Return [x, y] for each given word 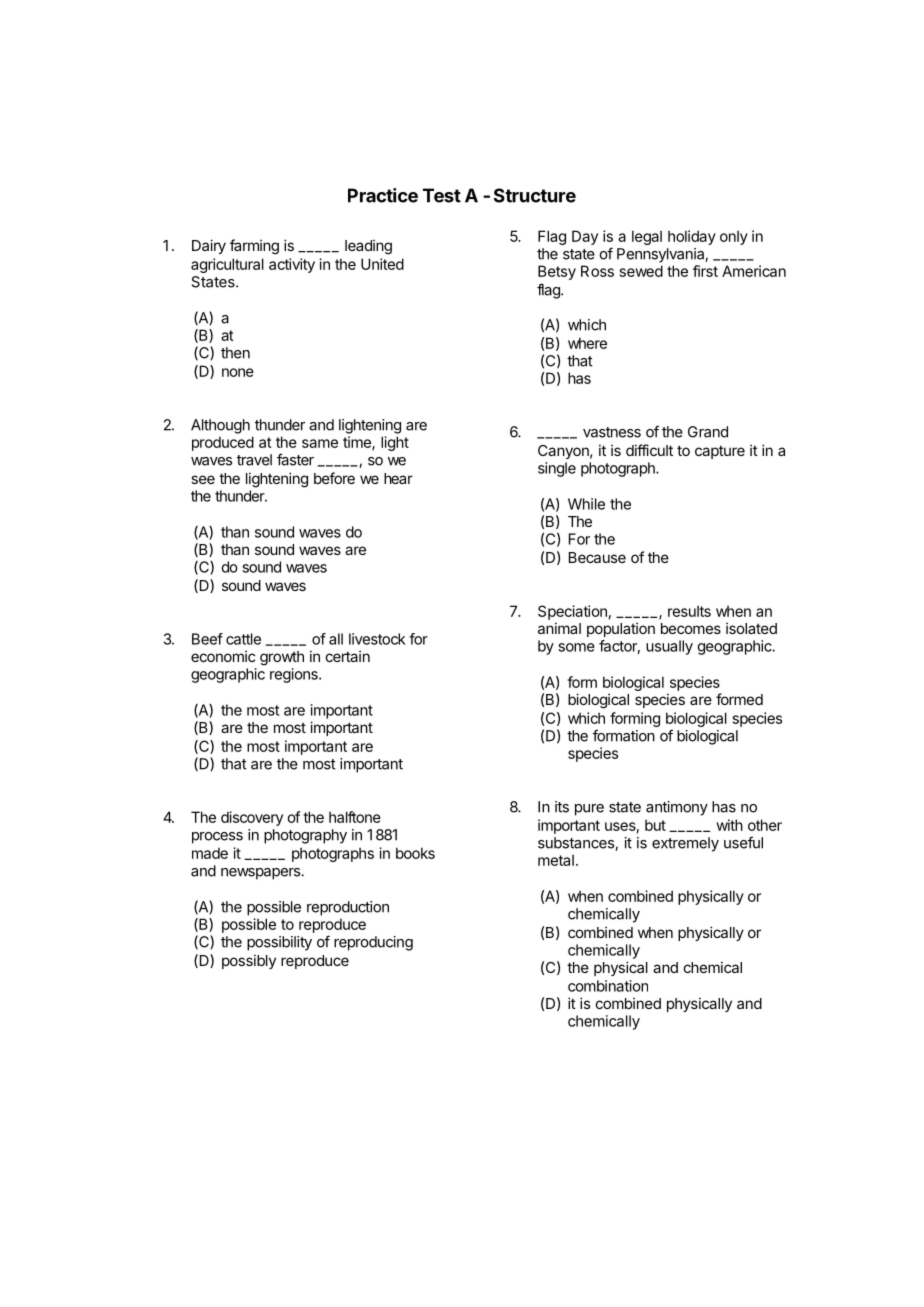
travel [254, 460]
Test [442, 195]
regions [295, 675]
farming [254, 247]
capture [720, 452]
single [557, 469]
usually [669, 647]
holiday [692, 237]
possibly [249, 961]
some [576, 647]
